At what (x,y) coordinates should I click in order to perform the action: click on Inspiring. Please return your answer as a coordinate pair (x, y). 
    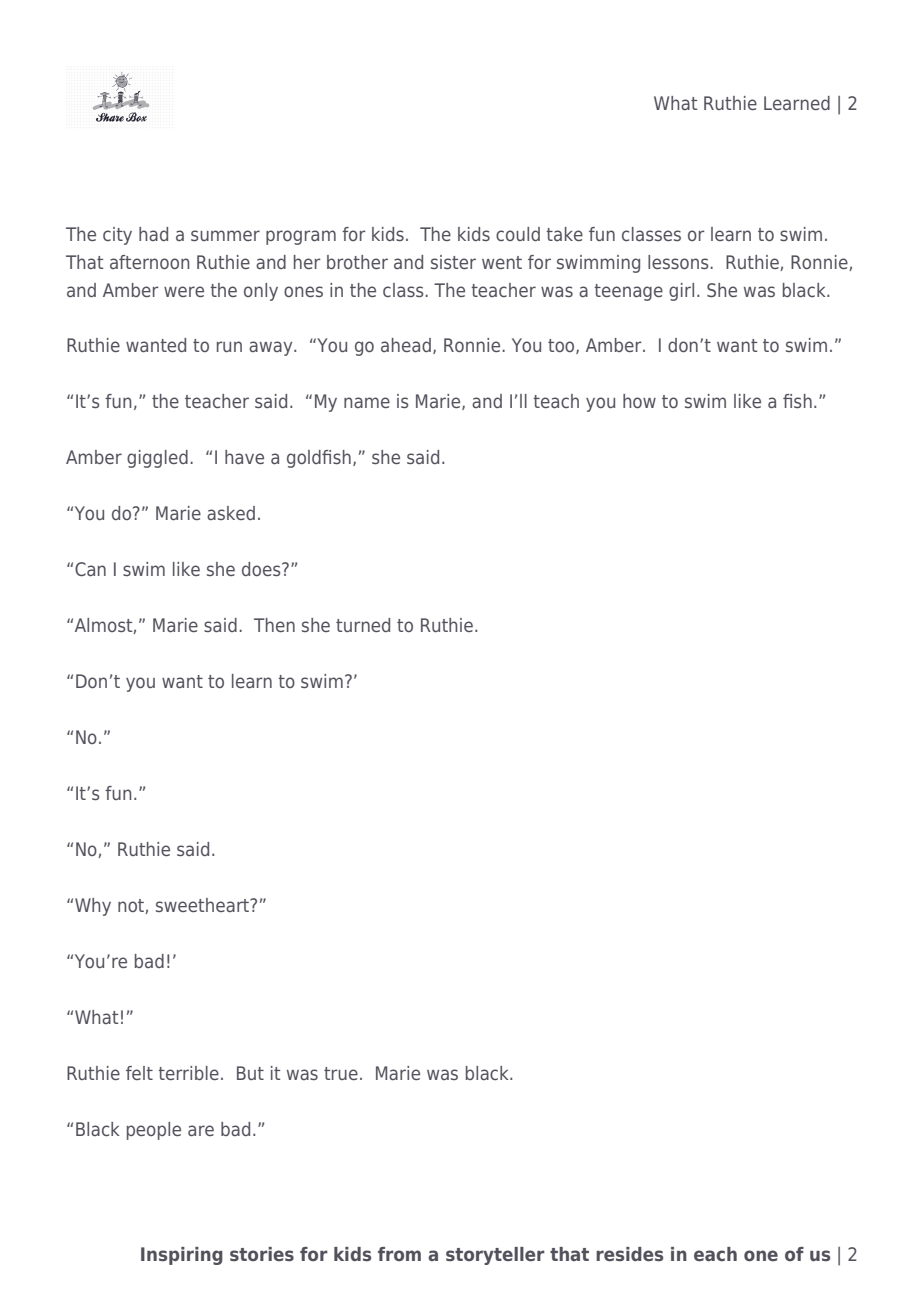
    Looking at the image, I should click on (182, 1256).
